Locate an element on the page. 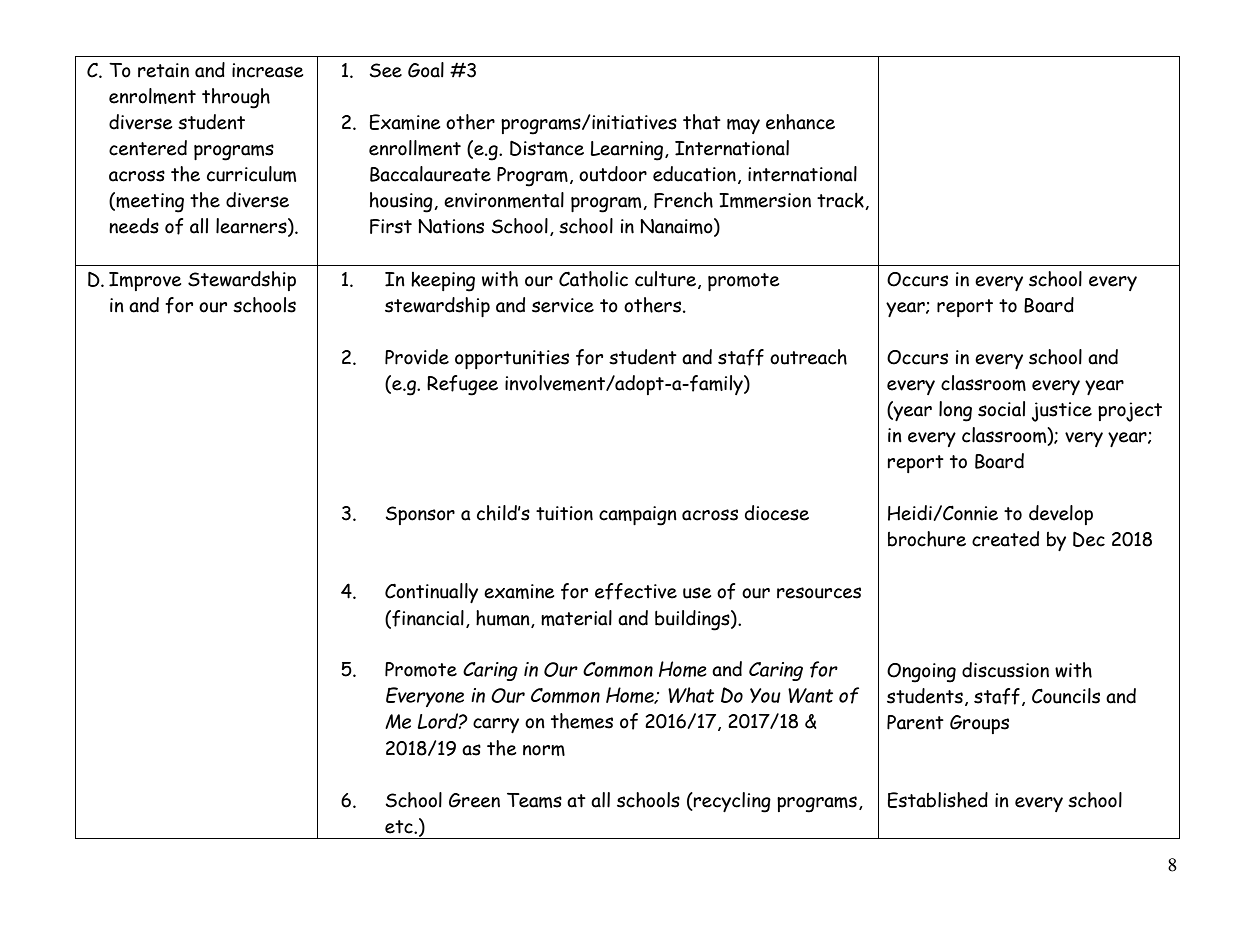  financial is located at coordinates (427, 619).
